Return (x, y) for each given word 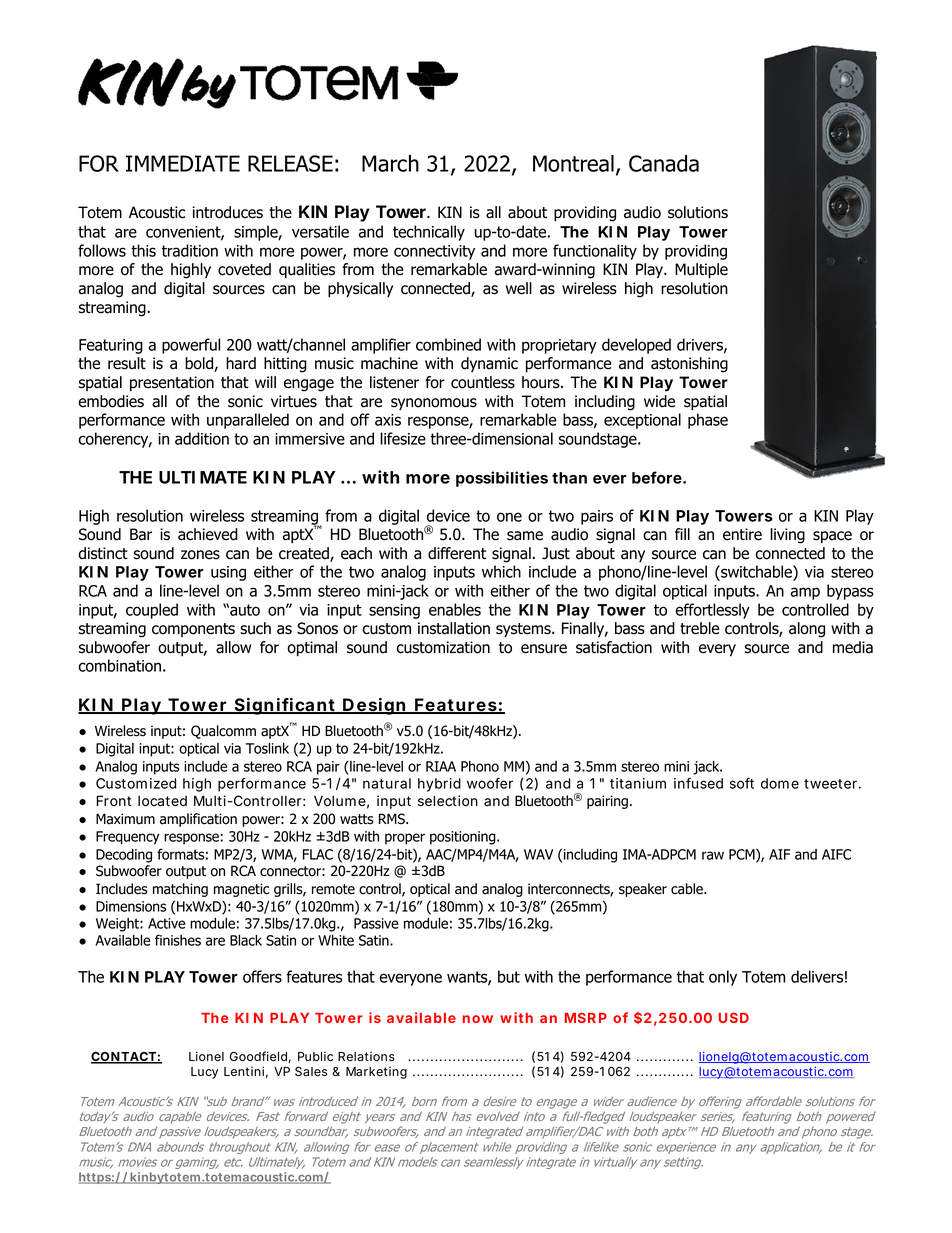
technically (429, 233)
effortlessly (712, 611)
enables (455, 609)
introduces (228, 212)
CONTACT (124, 1058)
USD (734, 1018)
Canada (664, 163)
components (193, 630)
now (477, 1019)
